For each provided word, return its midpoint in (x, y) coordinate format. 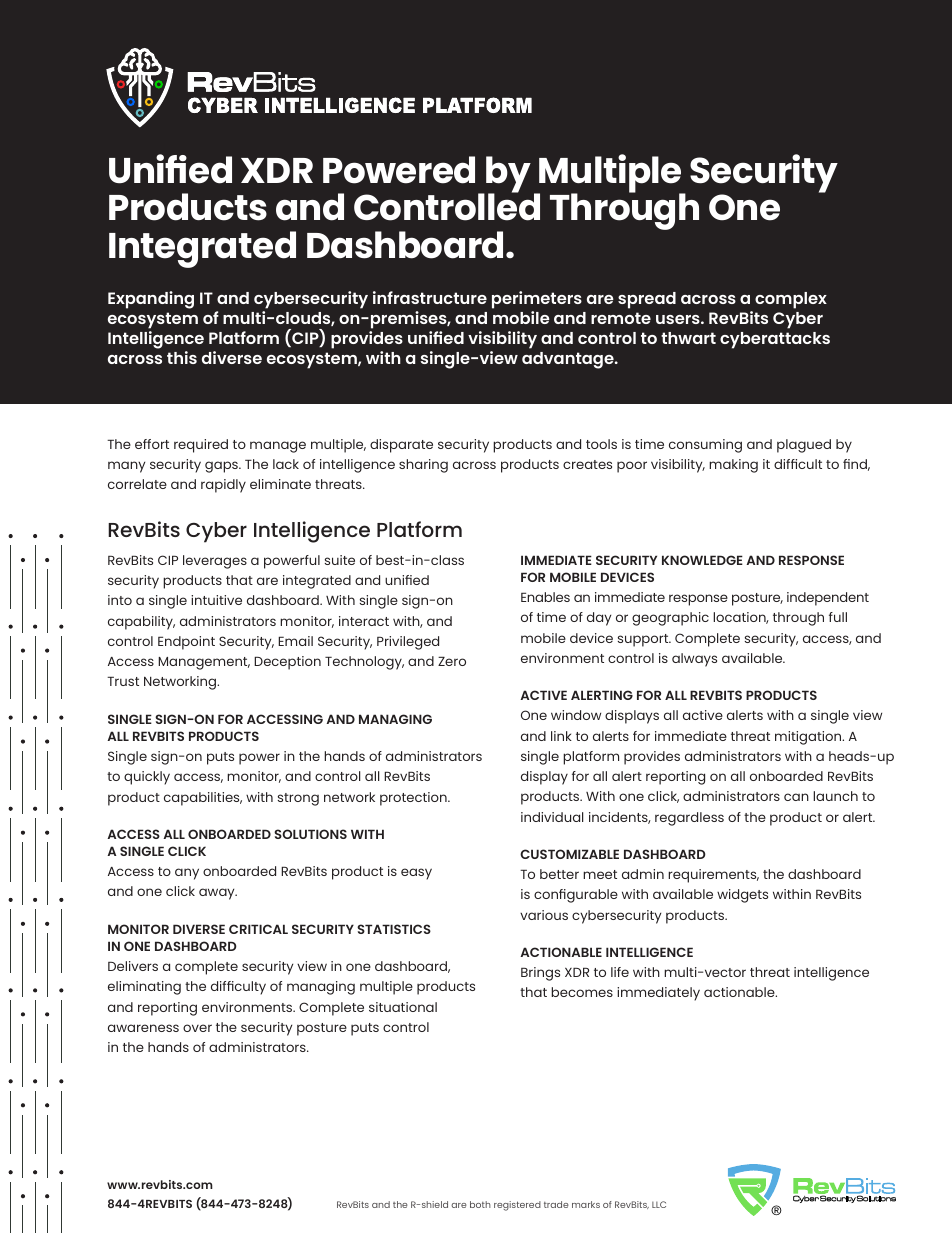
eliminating (144, 988)
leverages (215, 562)
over (197, 1028)
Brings (540, 974)
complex (791, 300)
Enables (545, 597)
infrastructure (430, 297)
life (620, 972)
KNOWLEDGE (702, 560)
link (561, 736)
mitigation (809, 738)
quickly (147, 778)
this (182, 357)
